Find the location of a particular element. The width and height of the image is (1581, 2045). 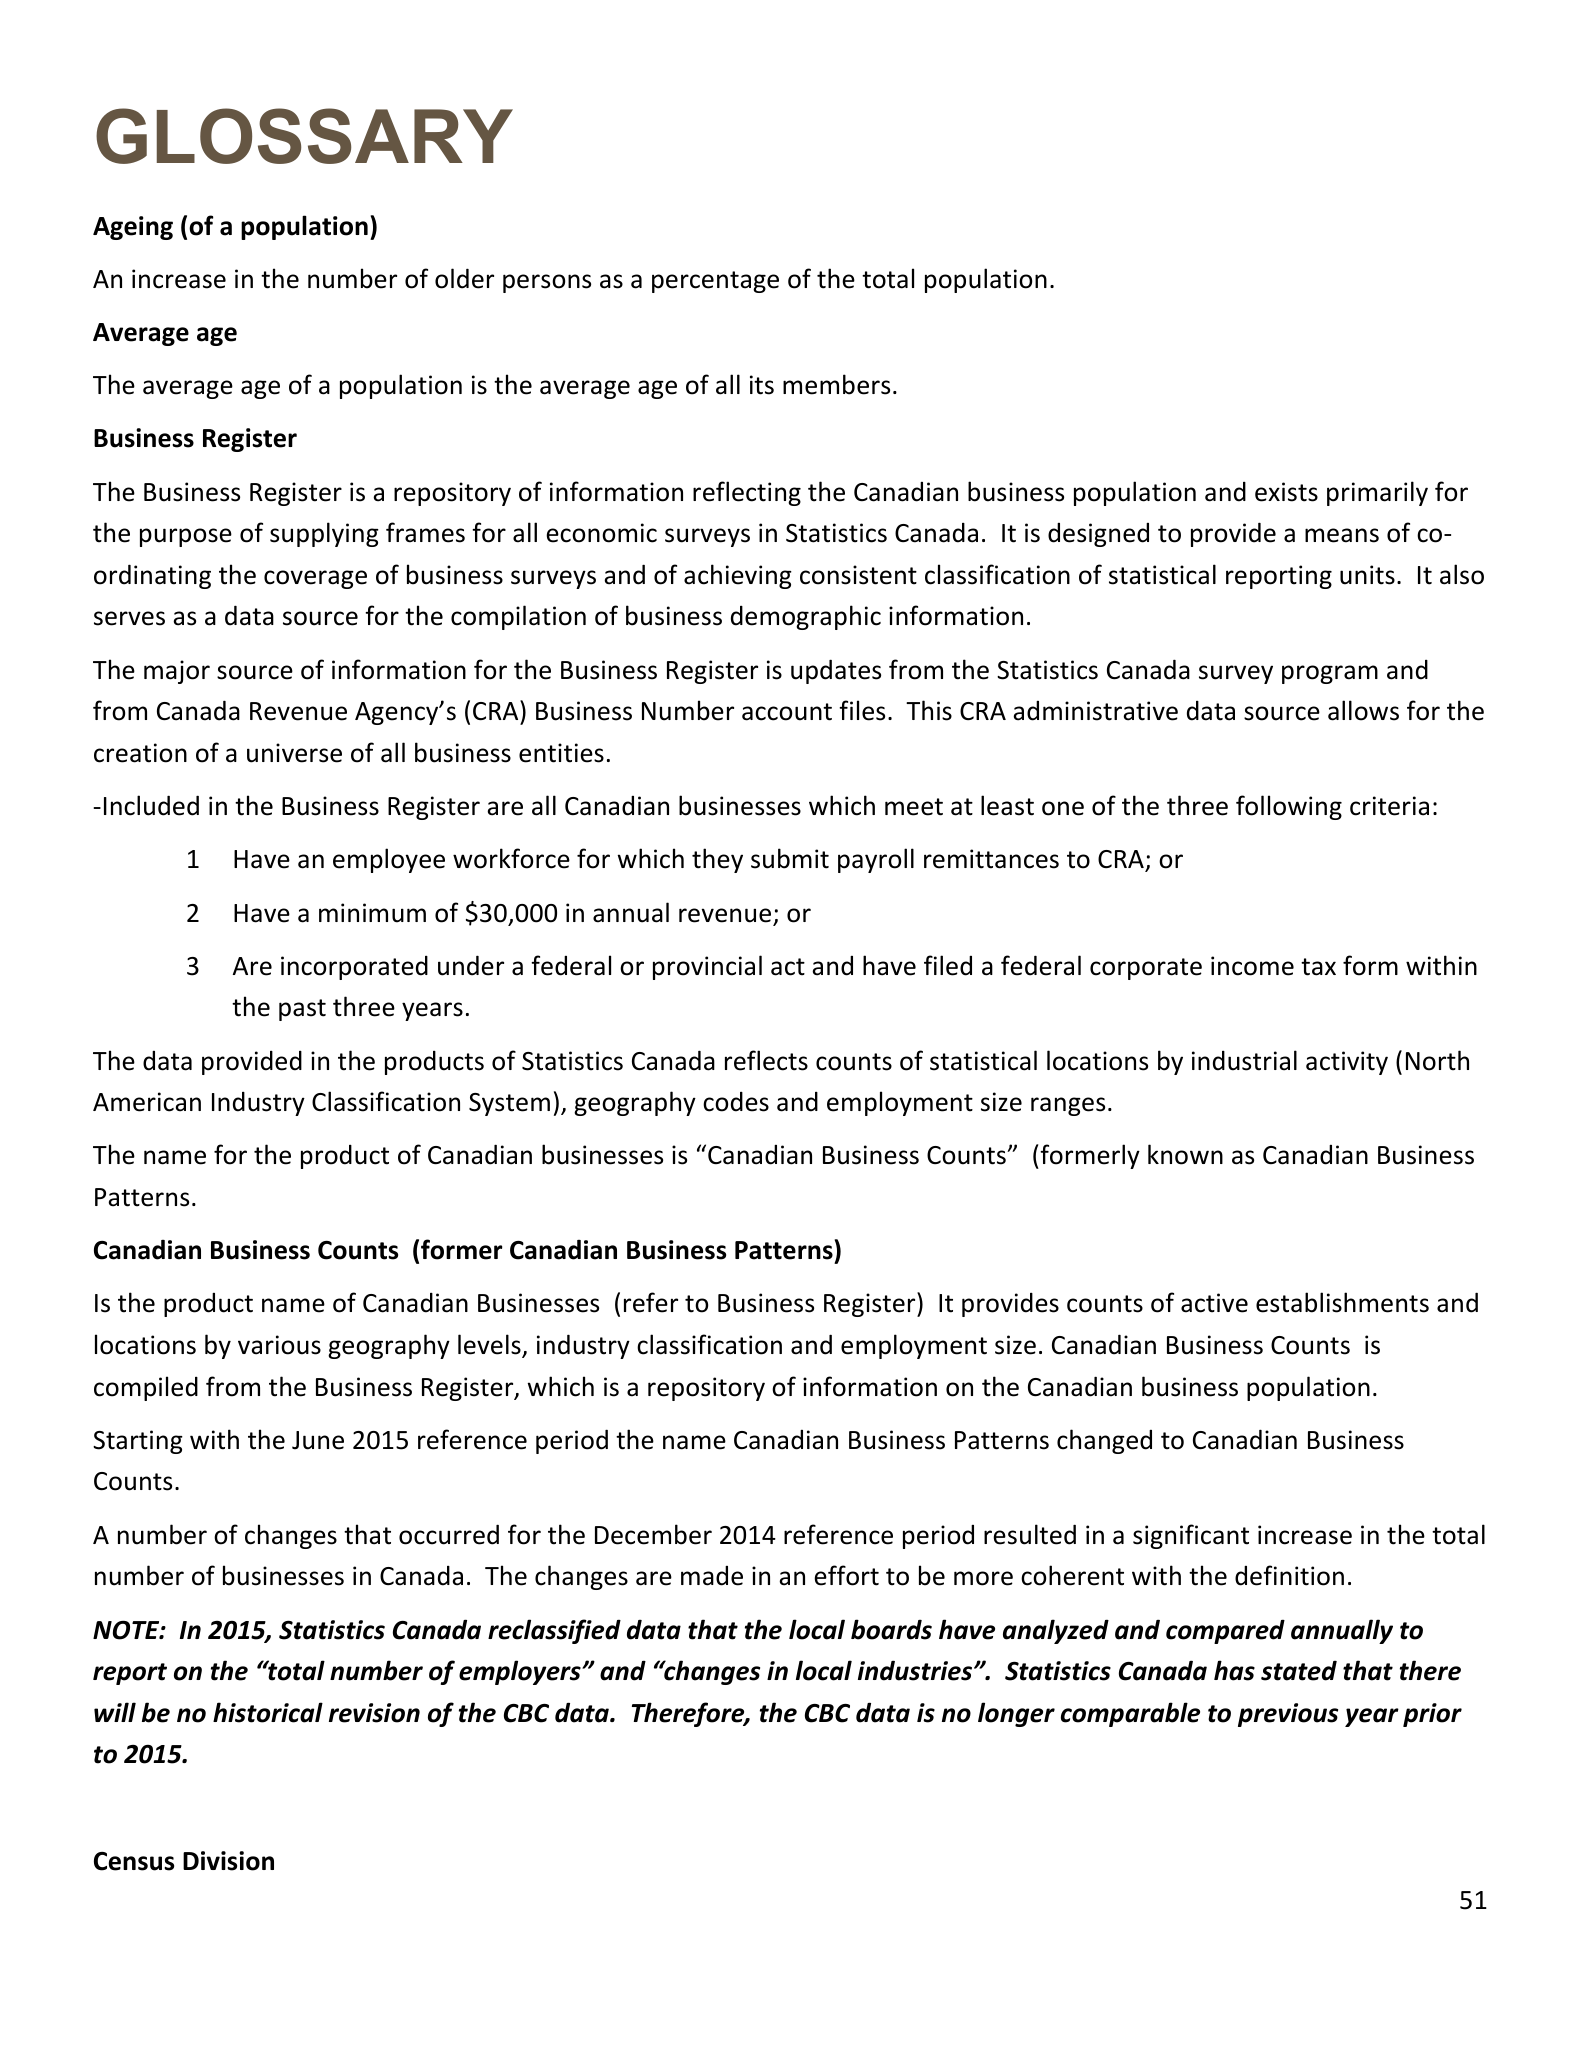

tax is located at coordinates (1318, 967).
